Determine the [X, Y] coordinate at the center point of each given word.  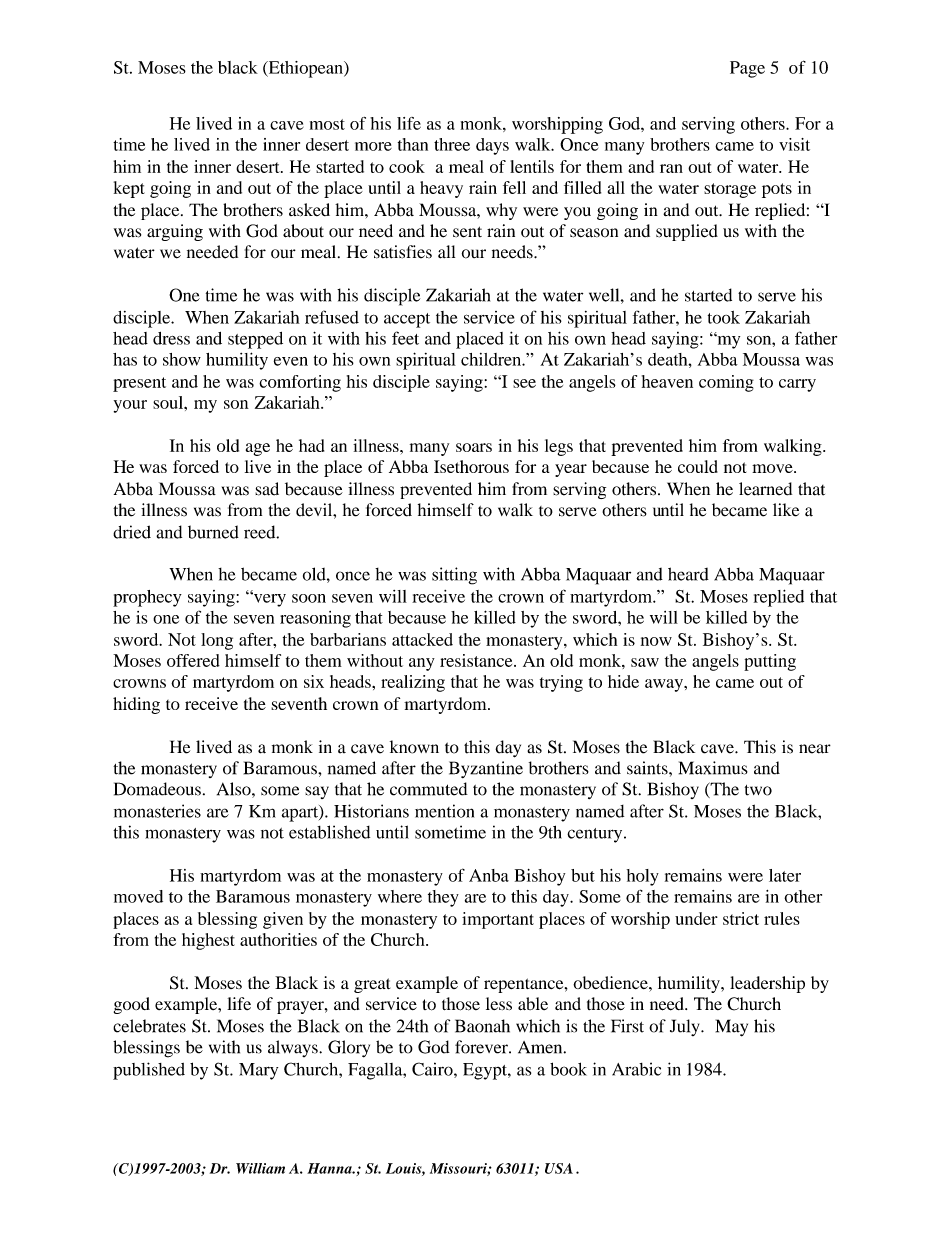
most [327, 124]
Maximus [713, 768]
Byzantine [486, 769]
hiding [136, 705]
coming [726, 383]
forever [482, 1047]
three [452, 144]
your [130, 406]
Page [747, 69]
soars [474, 447]
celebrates [149, 1026]
